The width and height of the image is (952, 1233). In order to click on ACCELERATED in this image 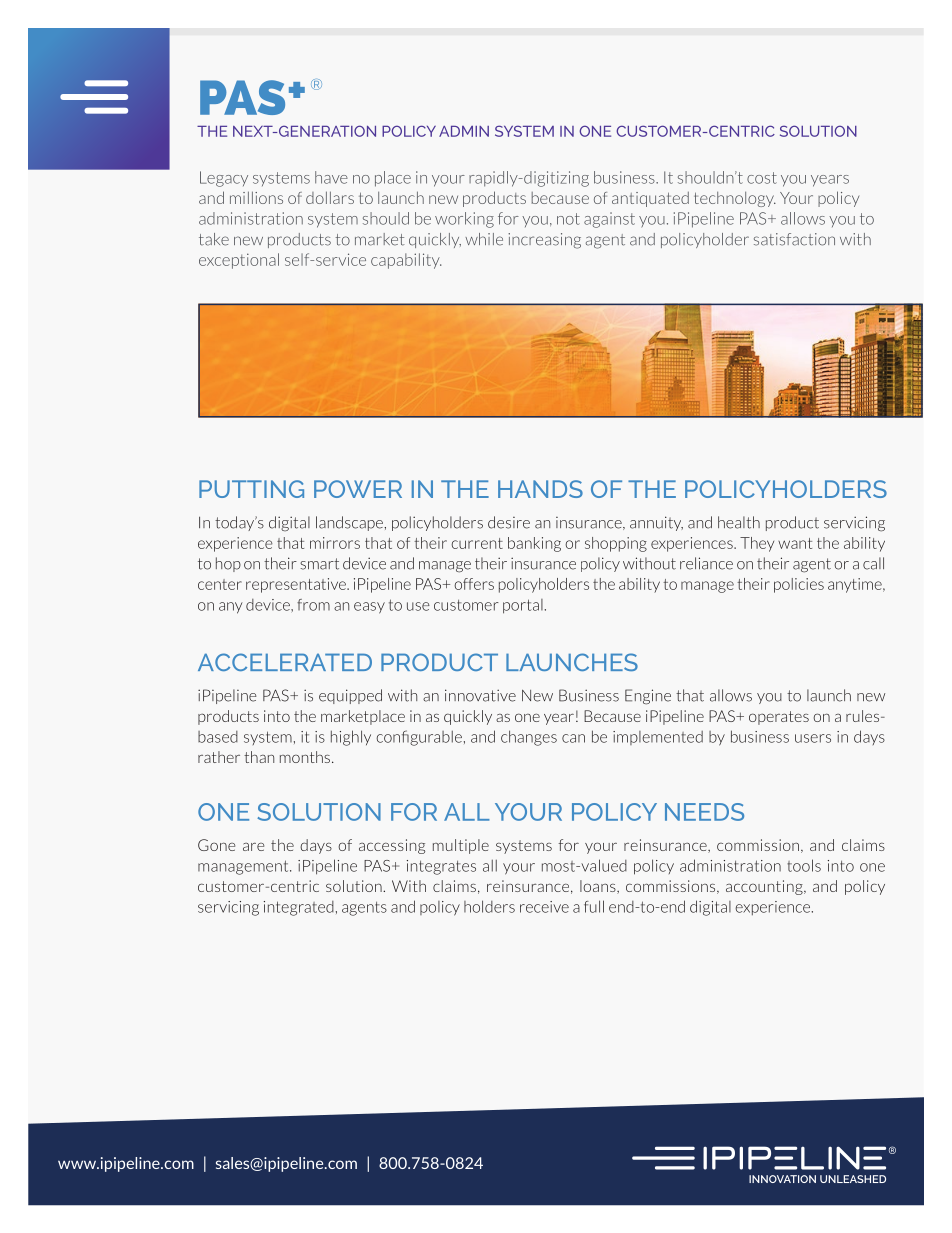, I will do `click(285, 662)`.
